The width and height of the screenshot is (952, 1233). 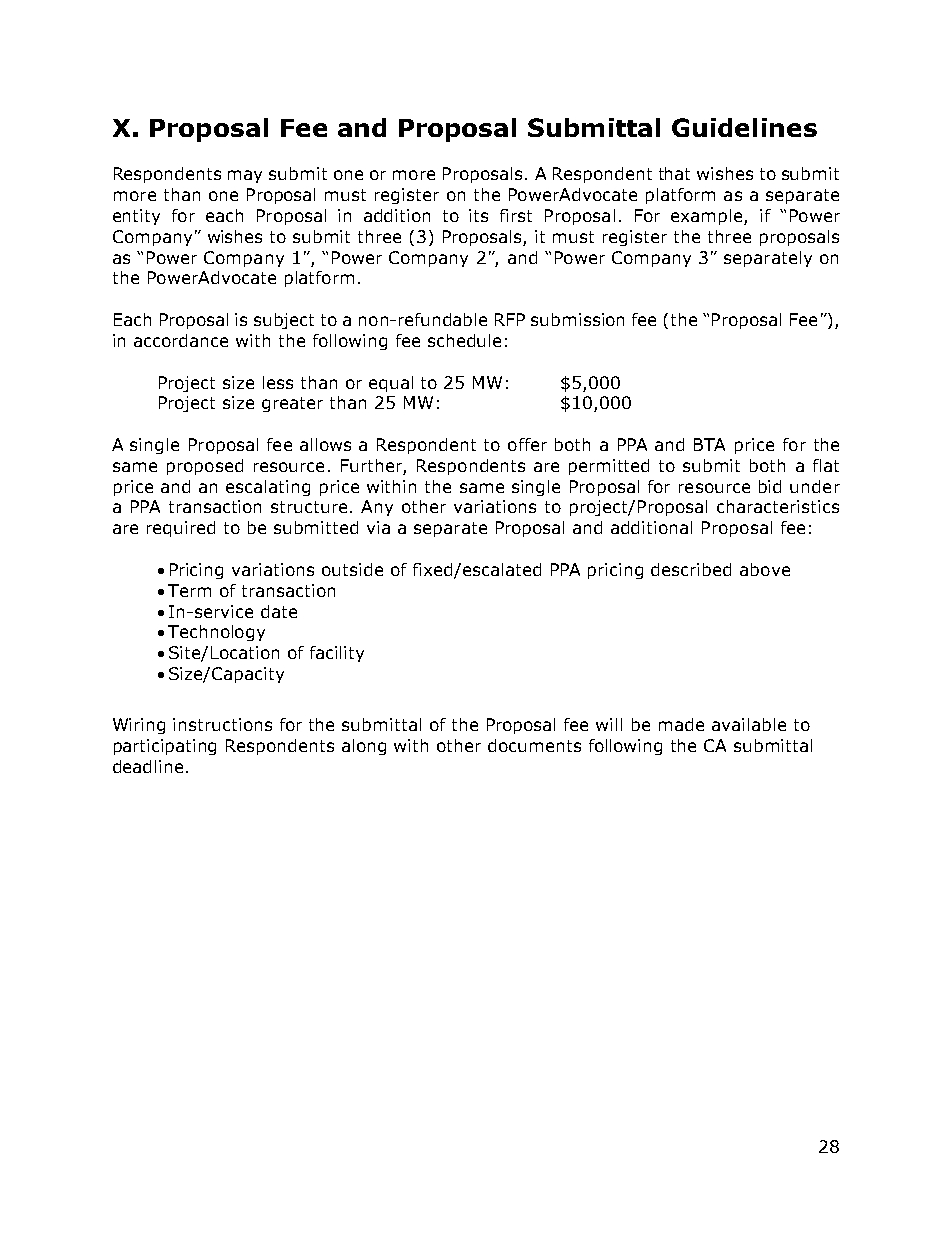 What do you see at coordinates (378, 527) in the screenshot?
I see `via` at bounding box center [378, 527].
